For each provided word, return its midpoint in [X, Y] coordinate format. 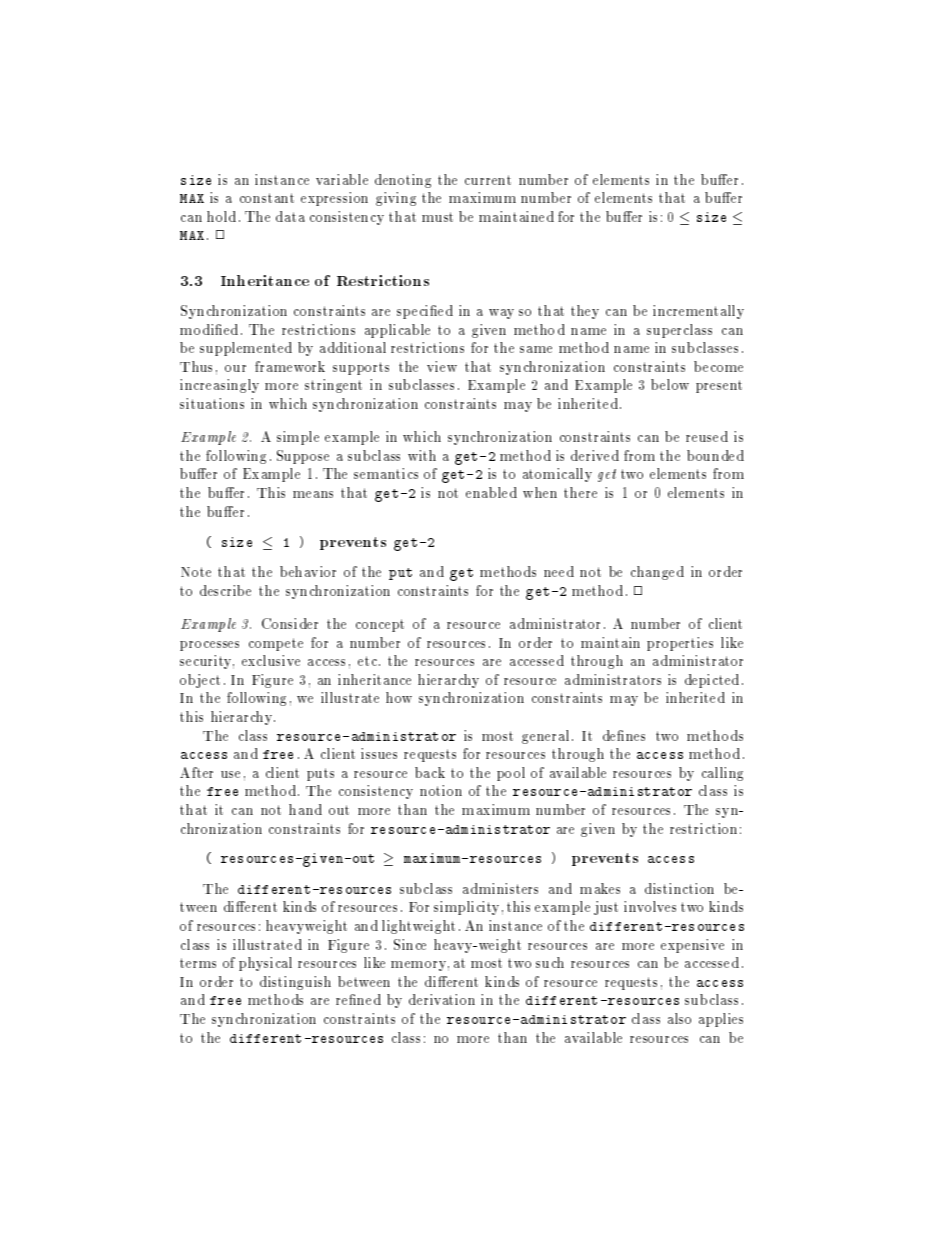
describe [225, 590]
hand [305, 809]
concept [380, 625]
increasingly [219, 386]
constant [267, 198]
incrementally [698, 312]
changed [657, 573]
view [442, 366]
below [670, 384]
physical [265, 964]
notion [441, 790]
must [437, 217]
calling [722, 774]
